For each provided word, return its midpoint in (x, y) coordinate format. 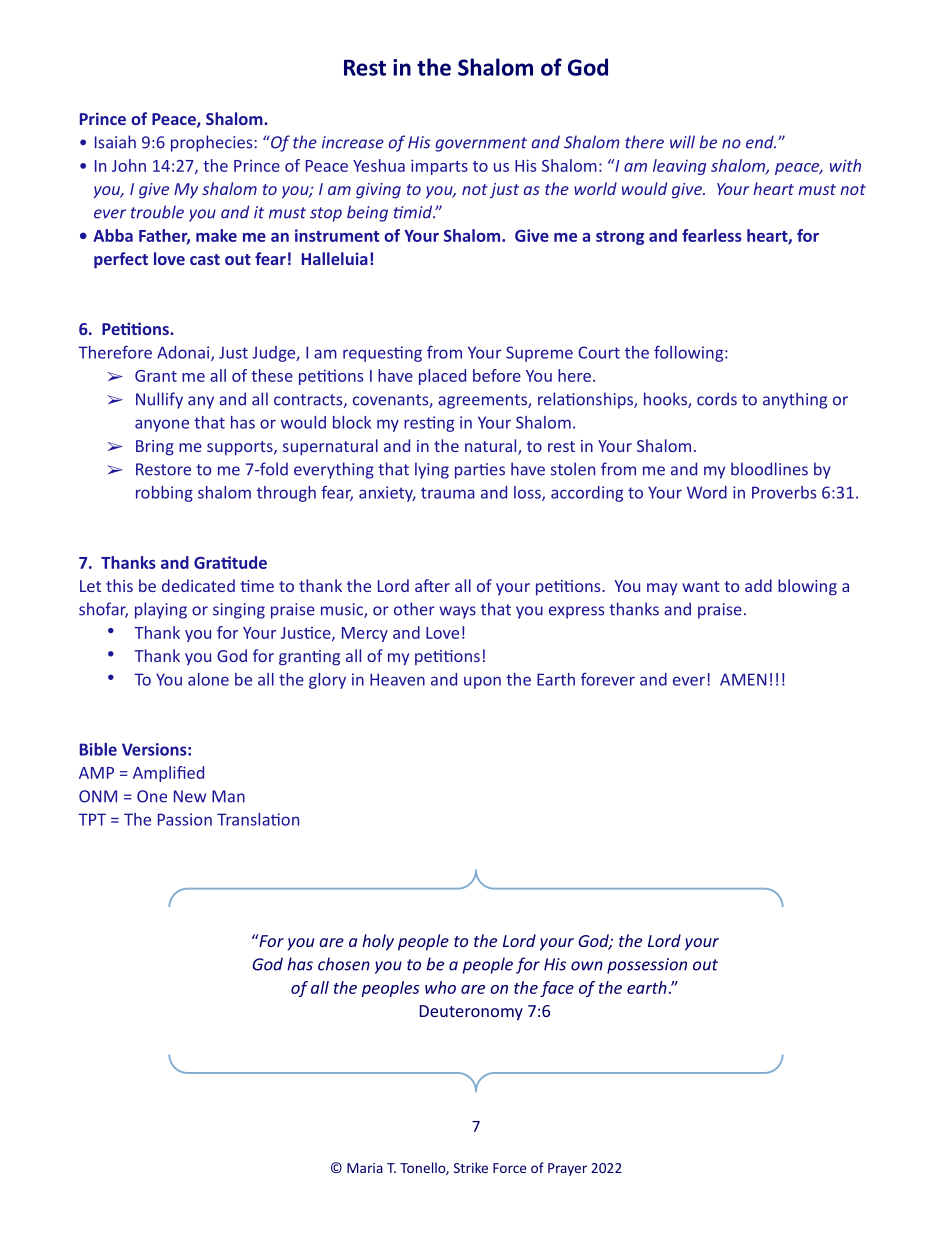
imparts (439, 167)
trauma (448, 493)
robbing (164, 494)
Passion (185, 819)
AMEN (743, 679)
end (761, 142)
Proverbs (784, 492)
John (129, 165)
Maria (365, 1168)
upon (482, 682)
